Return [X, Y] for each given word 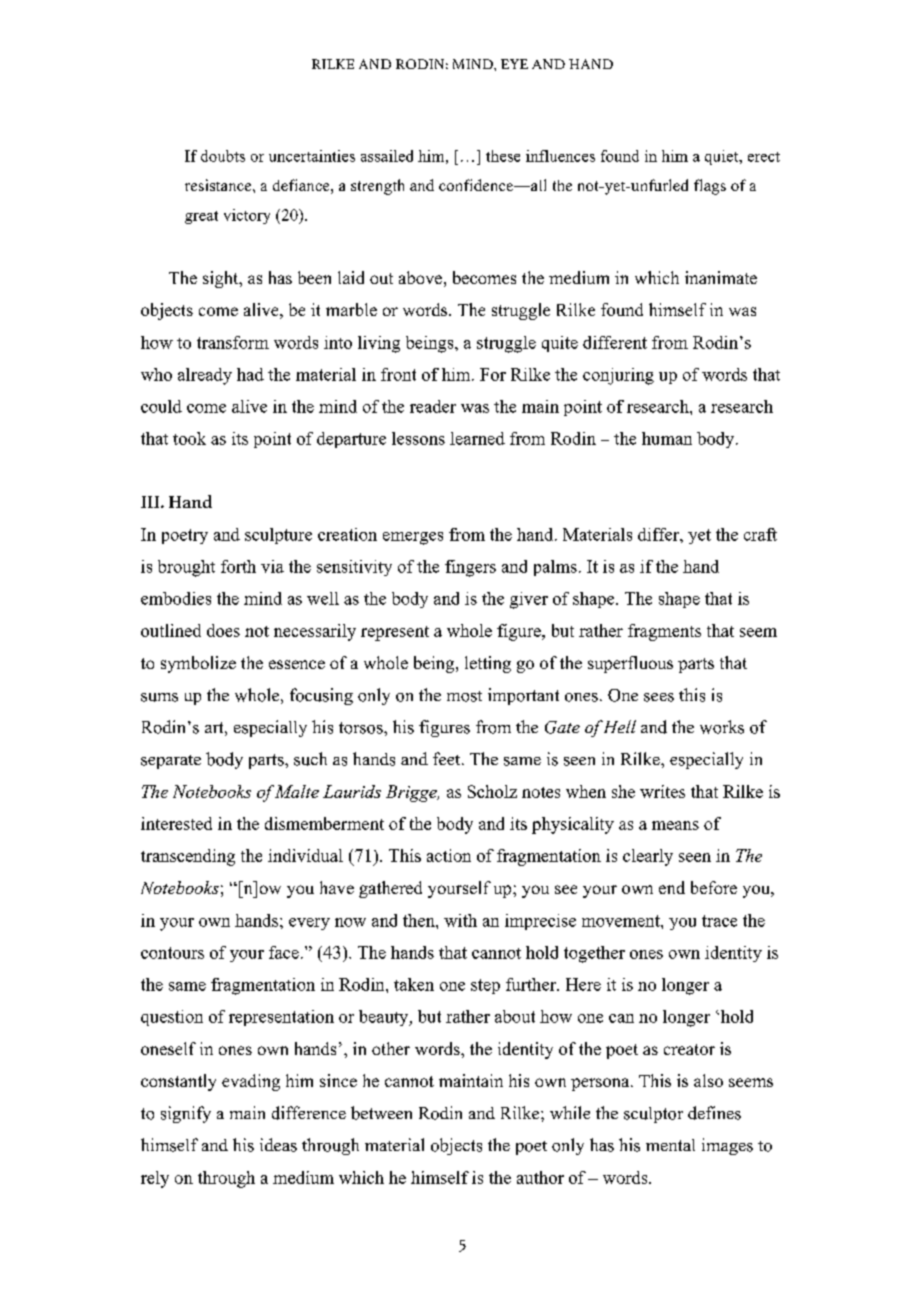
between [381, 1113]
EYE [514, 64]
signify [186, 1114]
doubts [223, 156]
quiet [723, 157]
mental [670, 1145]
